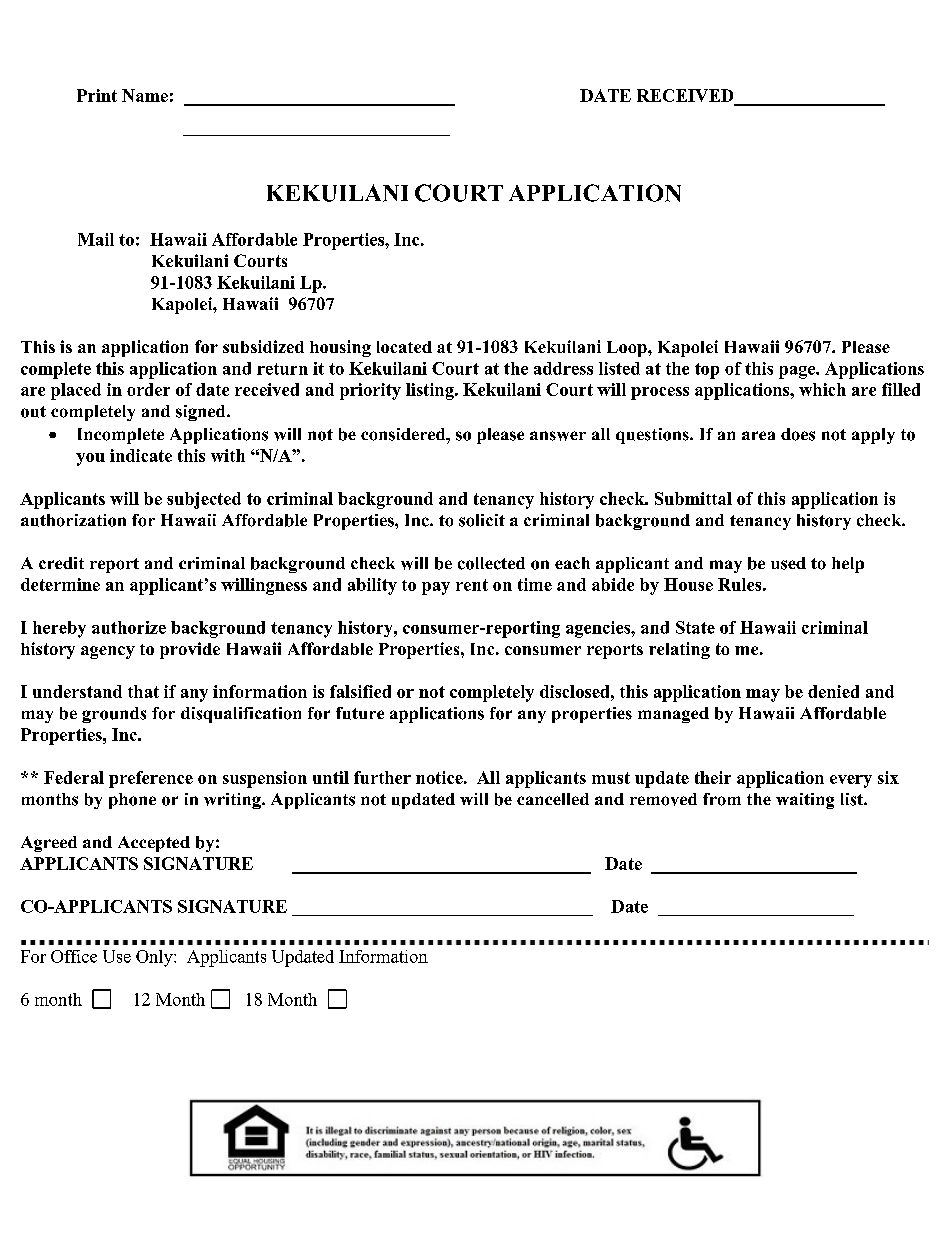 Image resolution: width=952 pixels, height=1233 pixels. Describe the element at coordinates (805, 801) in the document. I see `waiting` at that location.
